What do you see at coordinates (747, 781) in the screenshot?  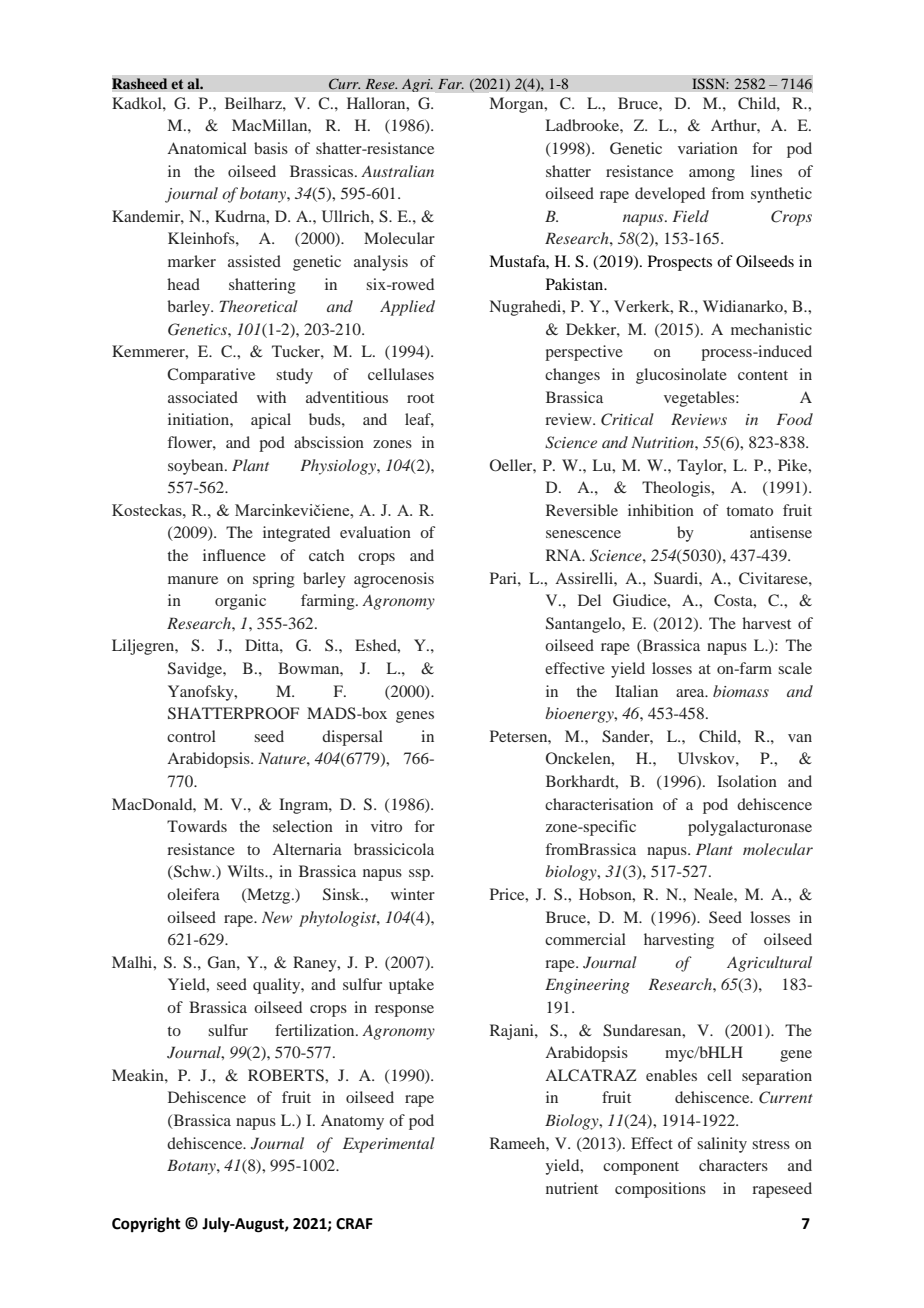 I see `Isolation` at bounding box center [747, 781].
